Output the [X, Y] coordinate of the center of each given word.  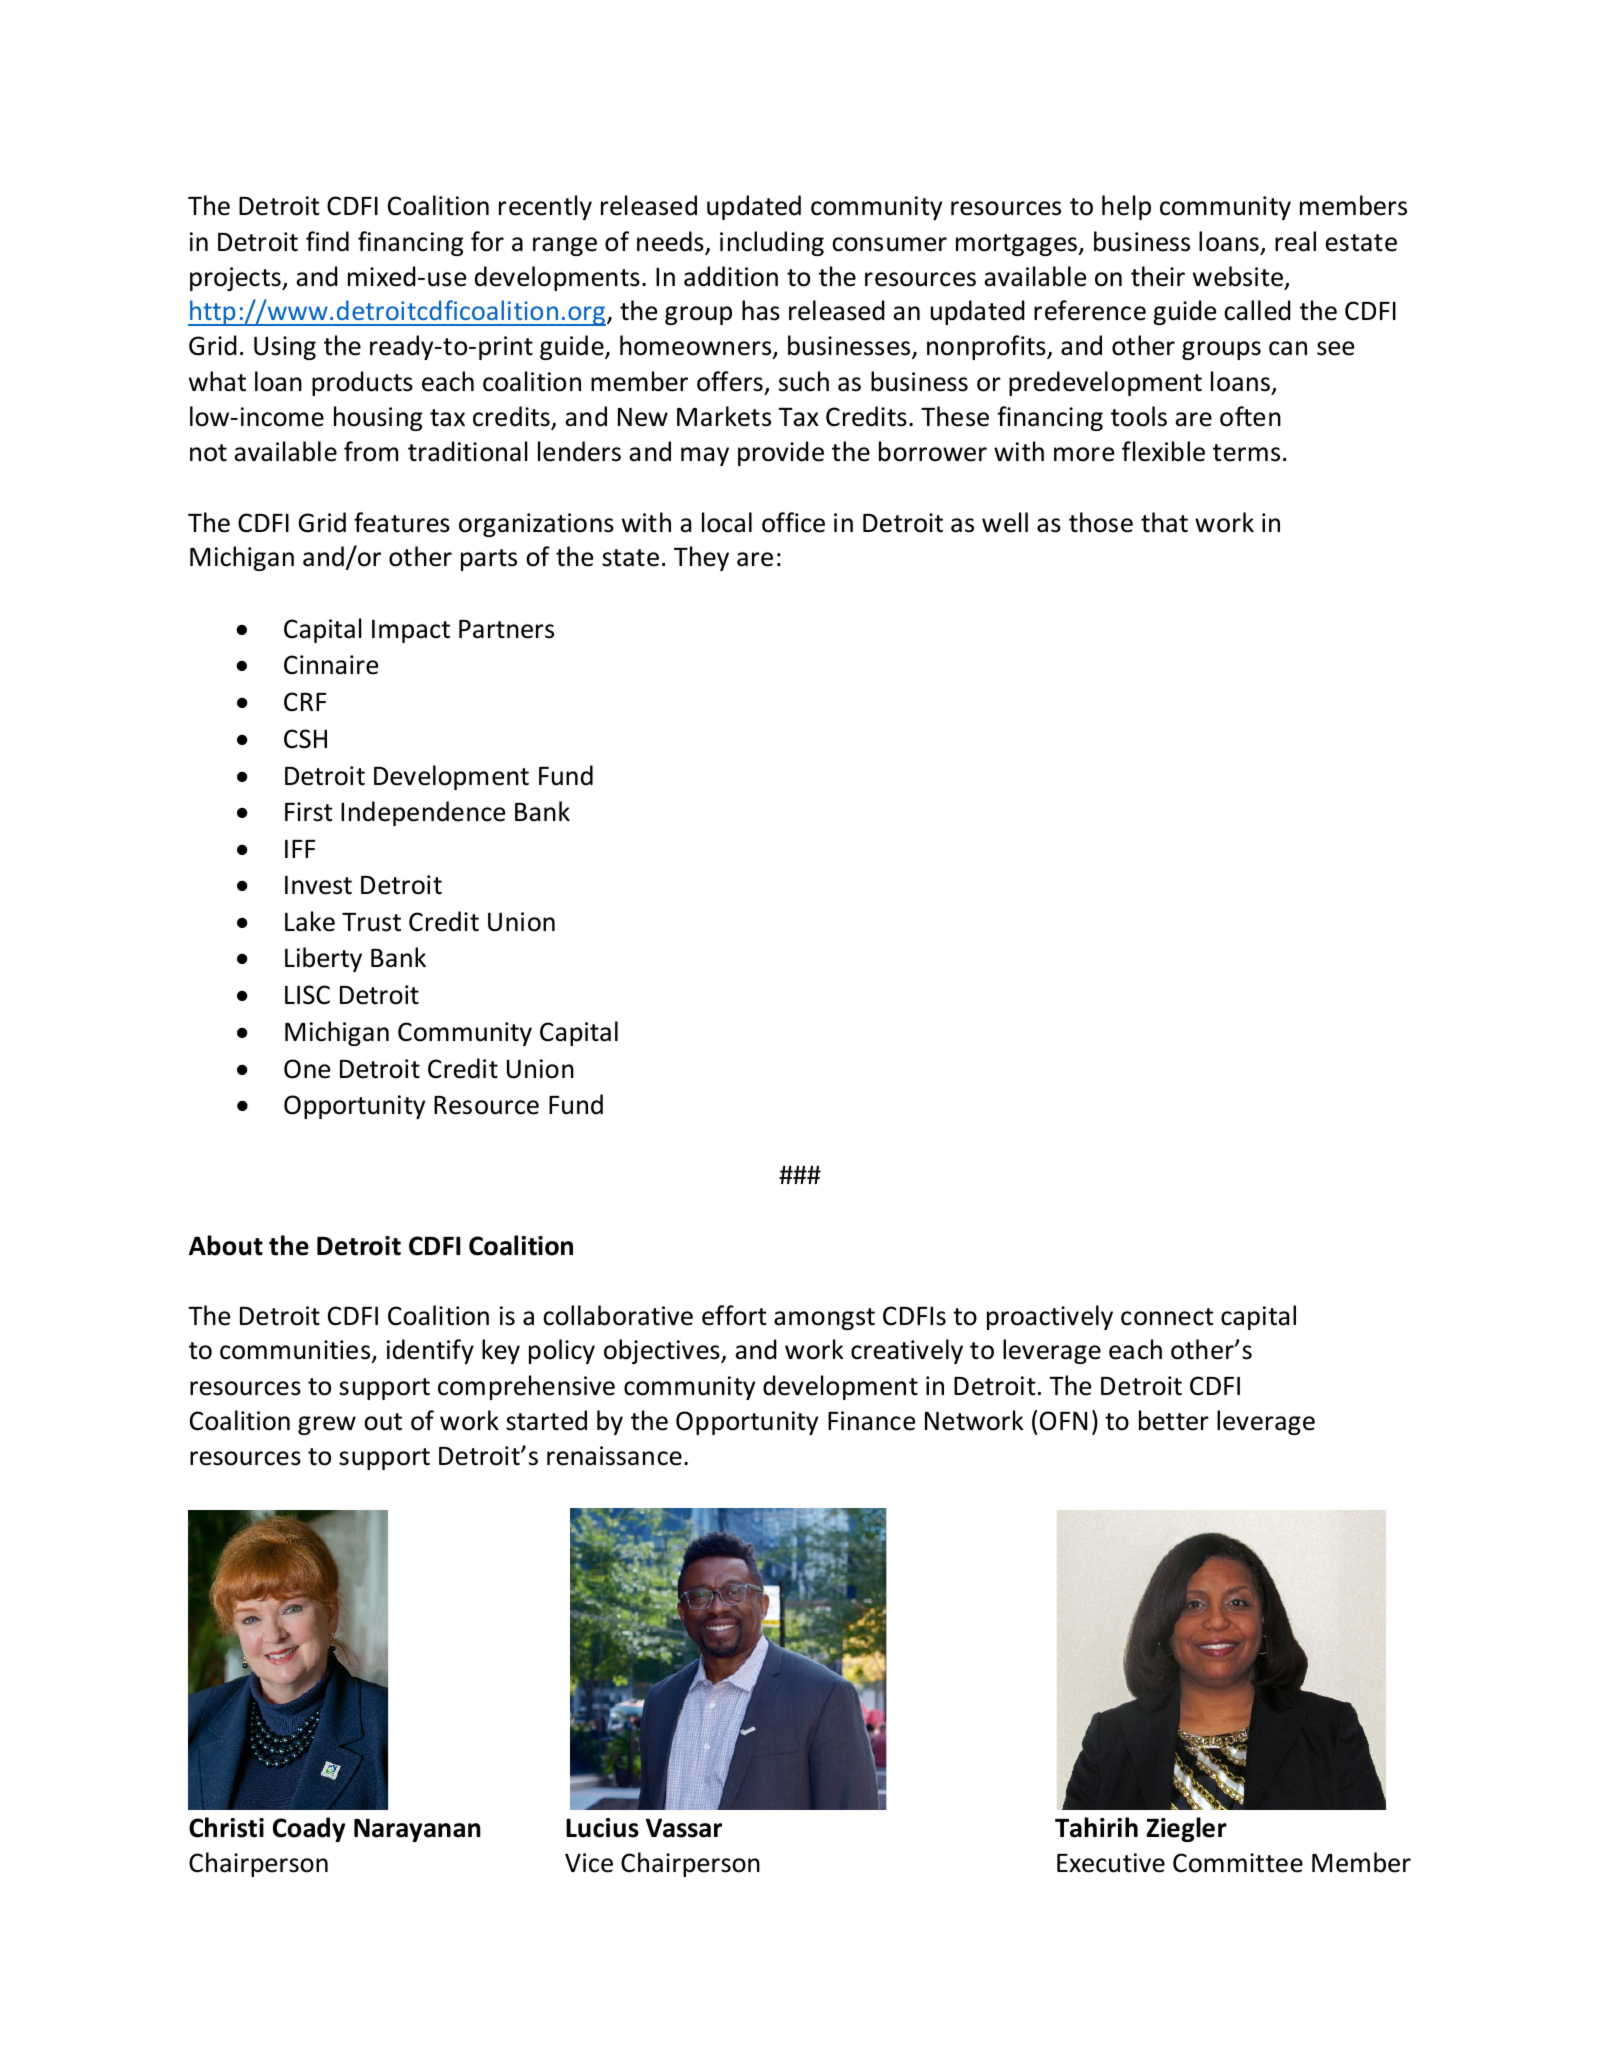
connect [1167, 1317]
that [1164, 522]
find [327, 241]
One [307, 1069]
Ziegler [1186, 1829]
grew [327, 1425]
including [772, 243]
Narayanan [417, 1830]
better [1174, 1420]
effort [734, 1315]
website [1238, 276]
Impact [411, 631]
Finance [871, 1421]
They [701, 558]
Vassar [684, 1828]
